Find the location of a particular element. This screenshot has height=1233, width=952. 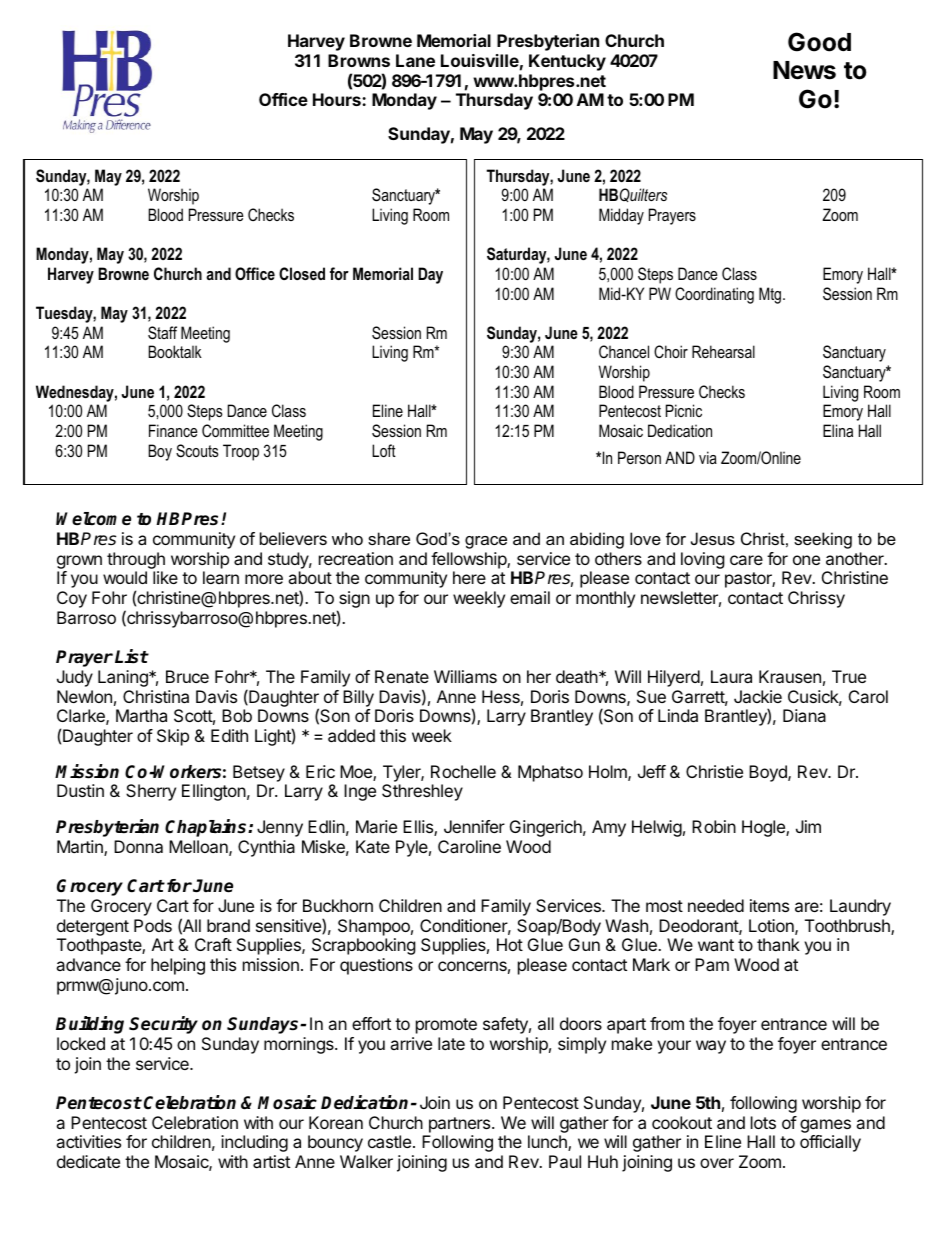

here is located at coordinates (469, 577).
